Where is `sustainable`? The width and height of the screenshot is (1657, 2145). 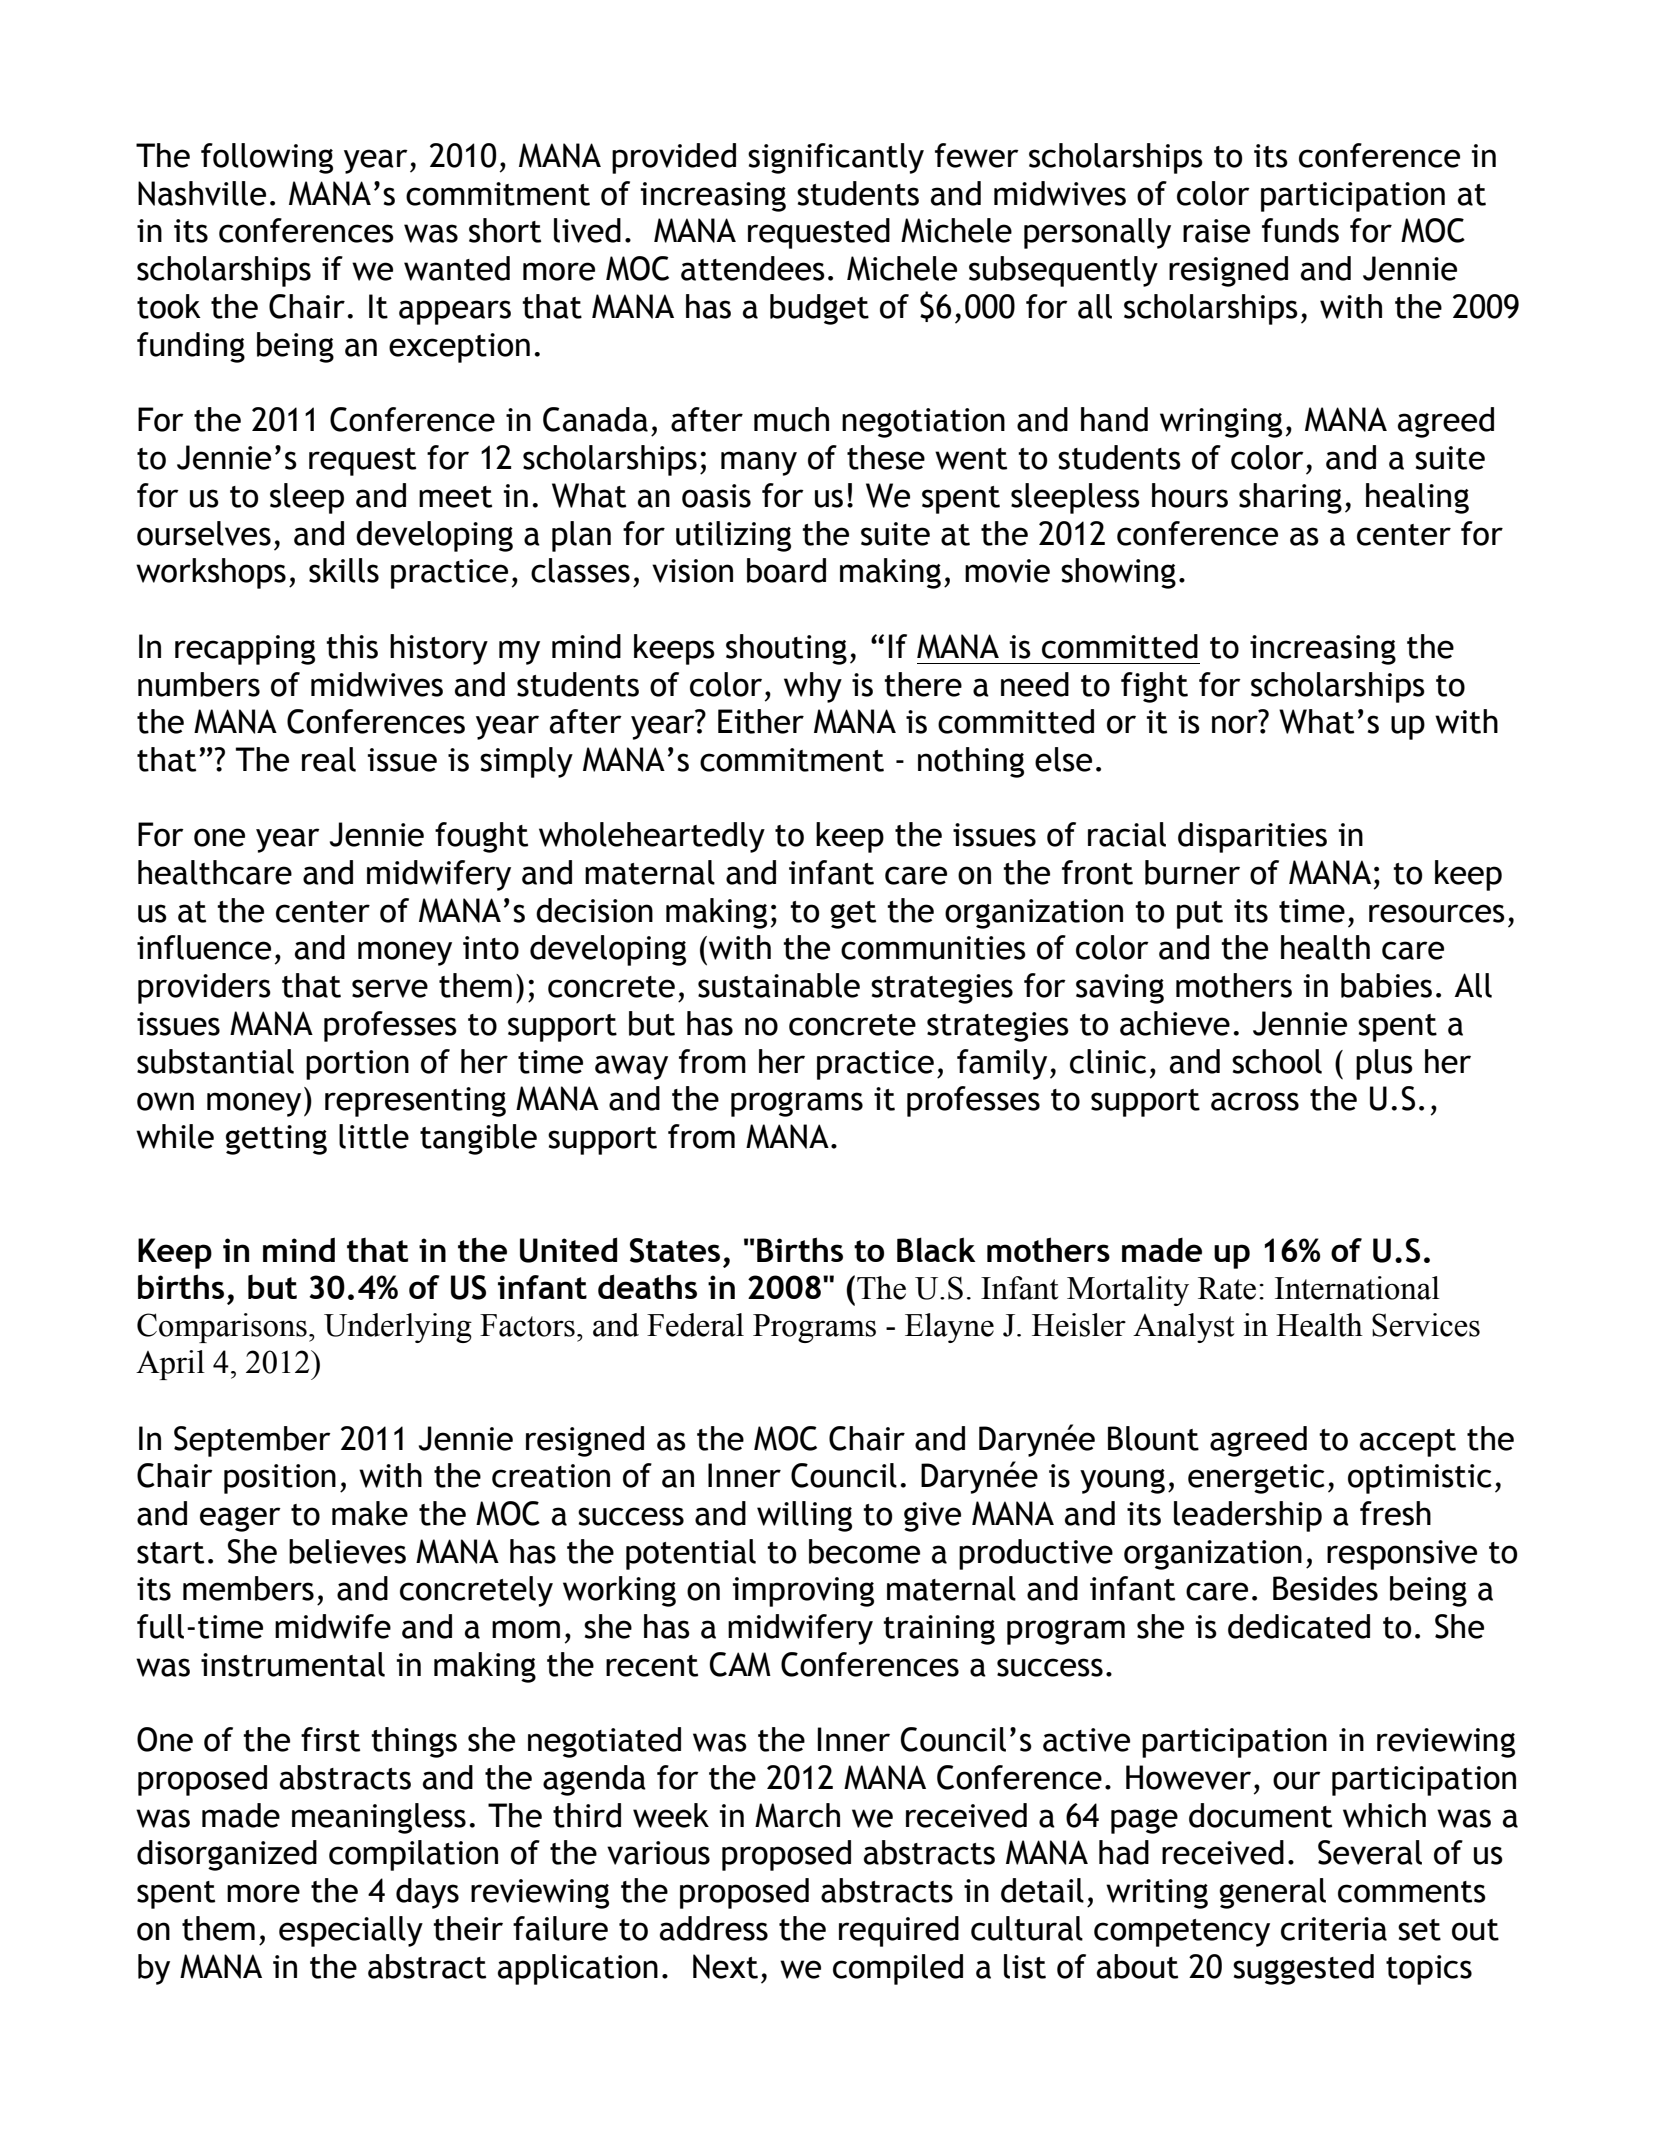 sustainable is located at coordinates (779, 985).
